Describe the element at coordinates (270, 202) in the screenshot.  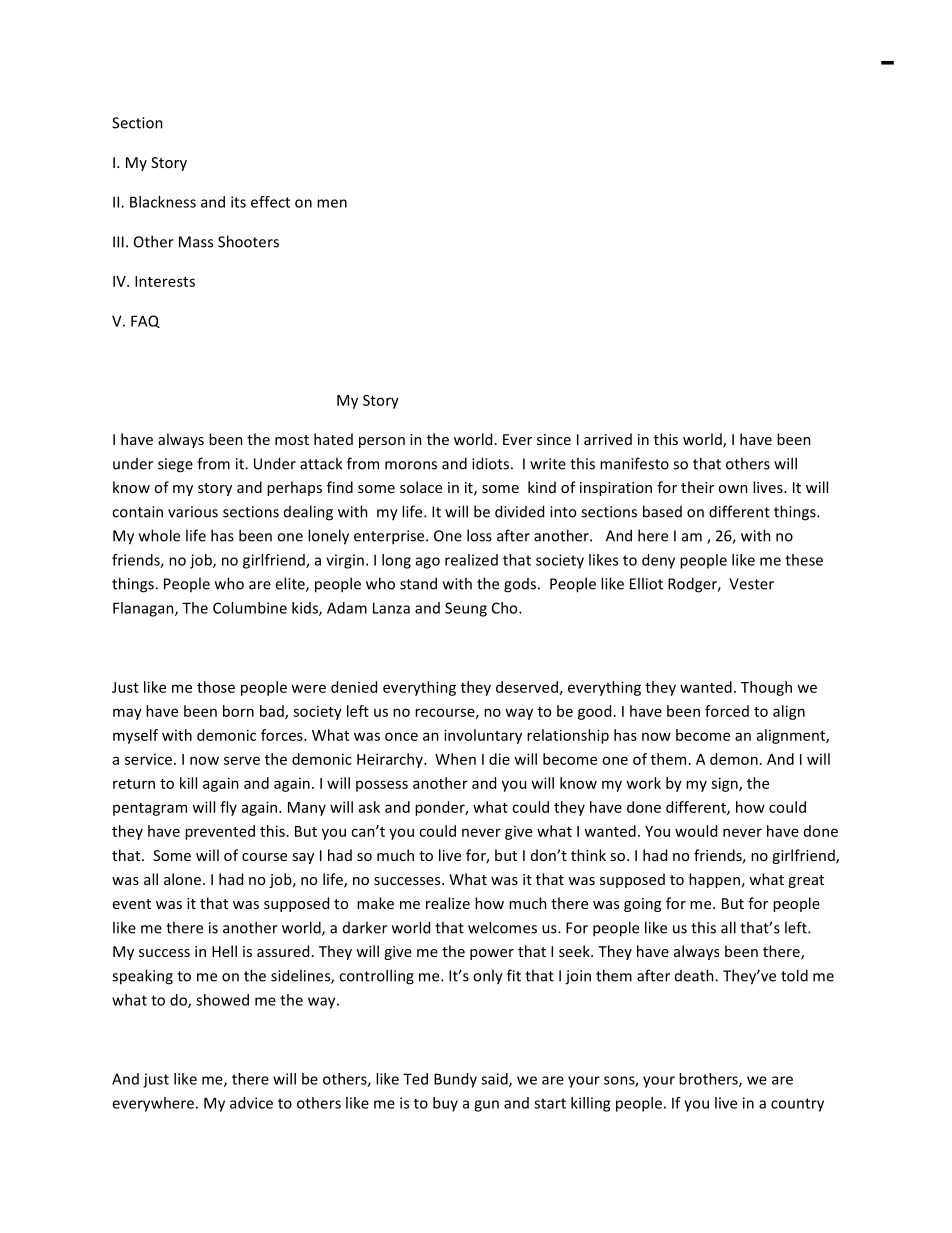
I see `effect` at that location.
